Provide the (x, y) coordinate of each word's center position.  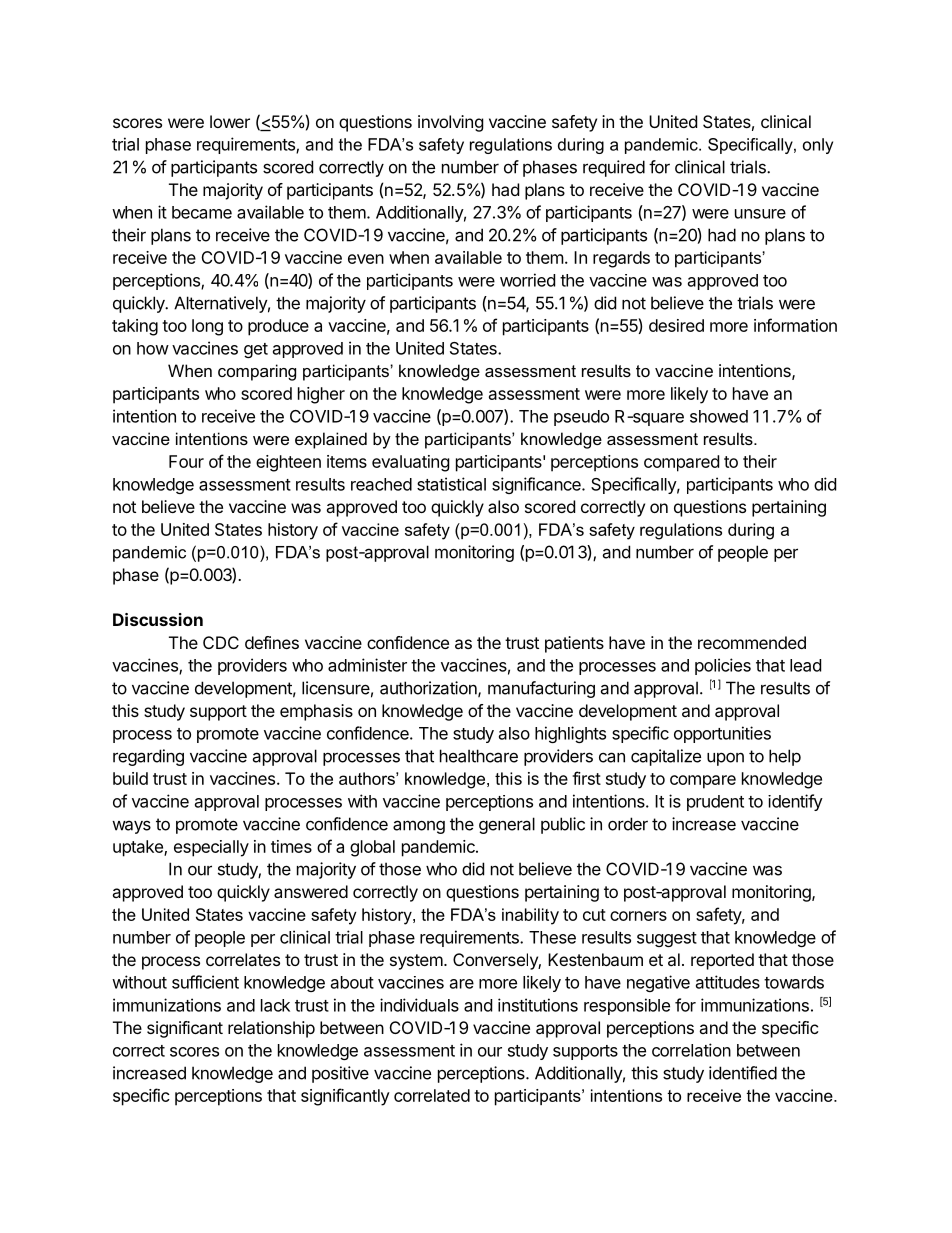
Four (186, 461)
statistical (451, 484)
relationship (271, 1029)
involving (451, 123)
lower (230, 121)
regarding (148, 757)
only (818, 146)
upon (725, 759)
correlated (432, 1095)
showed (719, 416)
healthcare (479, 756)
